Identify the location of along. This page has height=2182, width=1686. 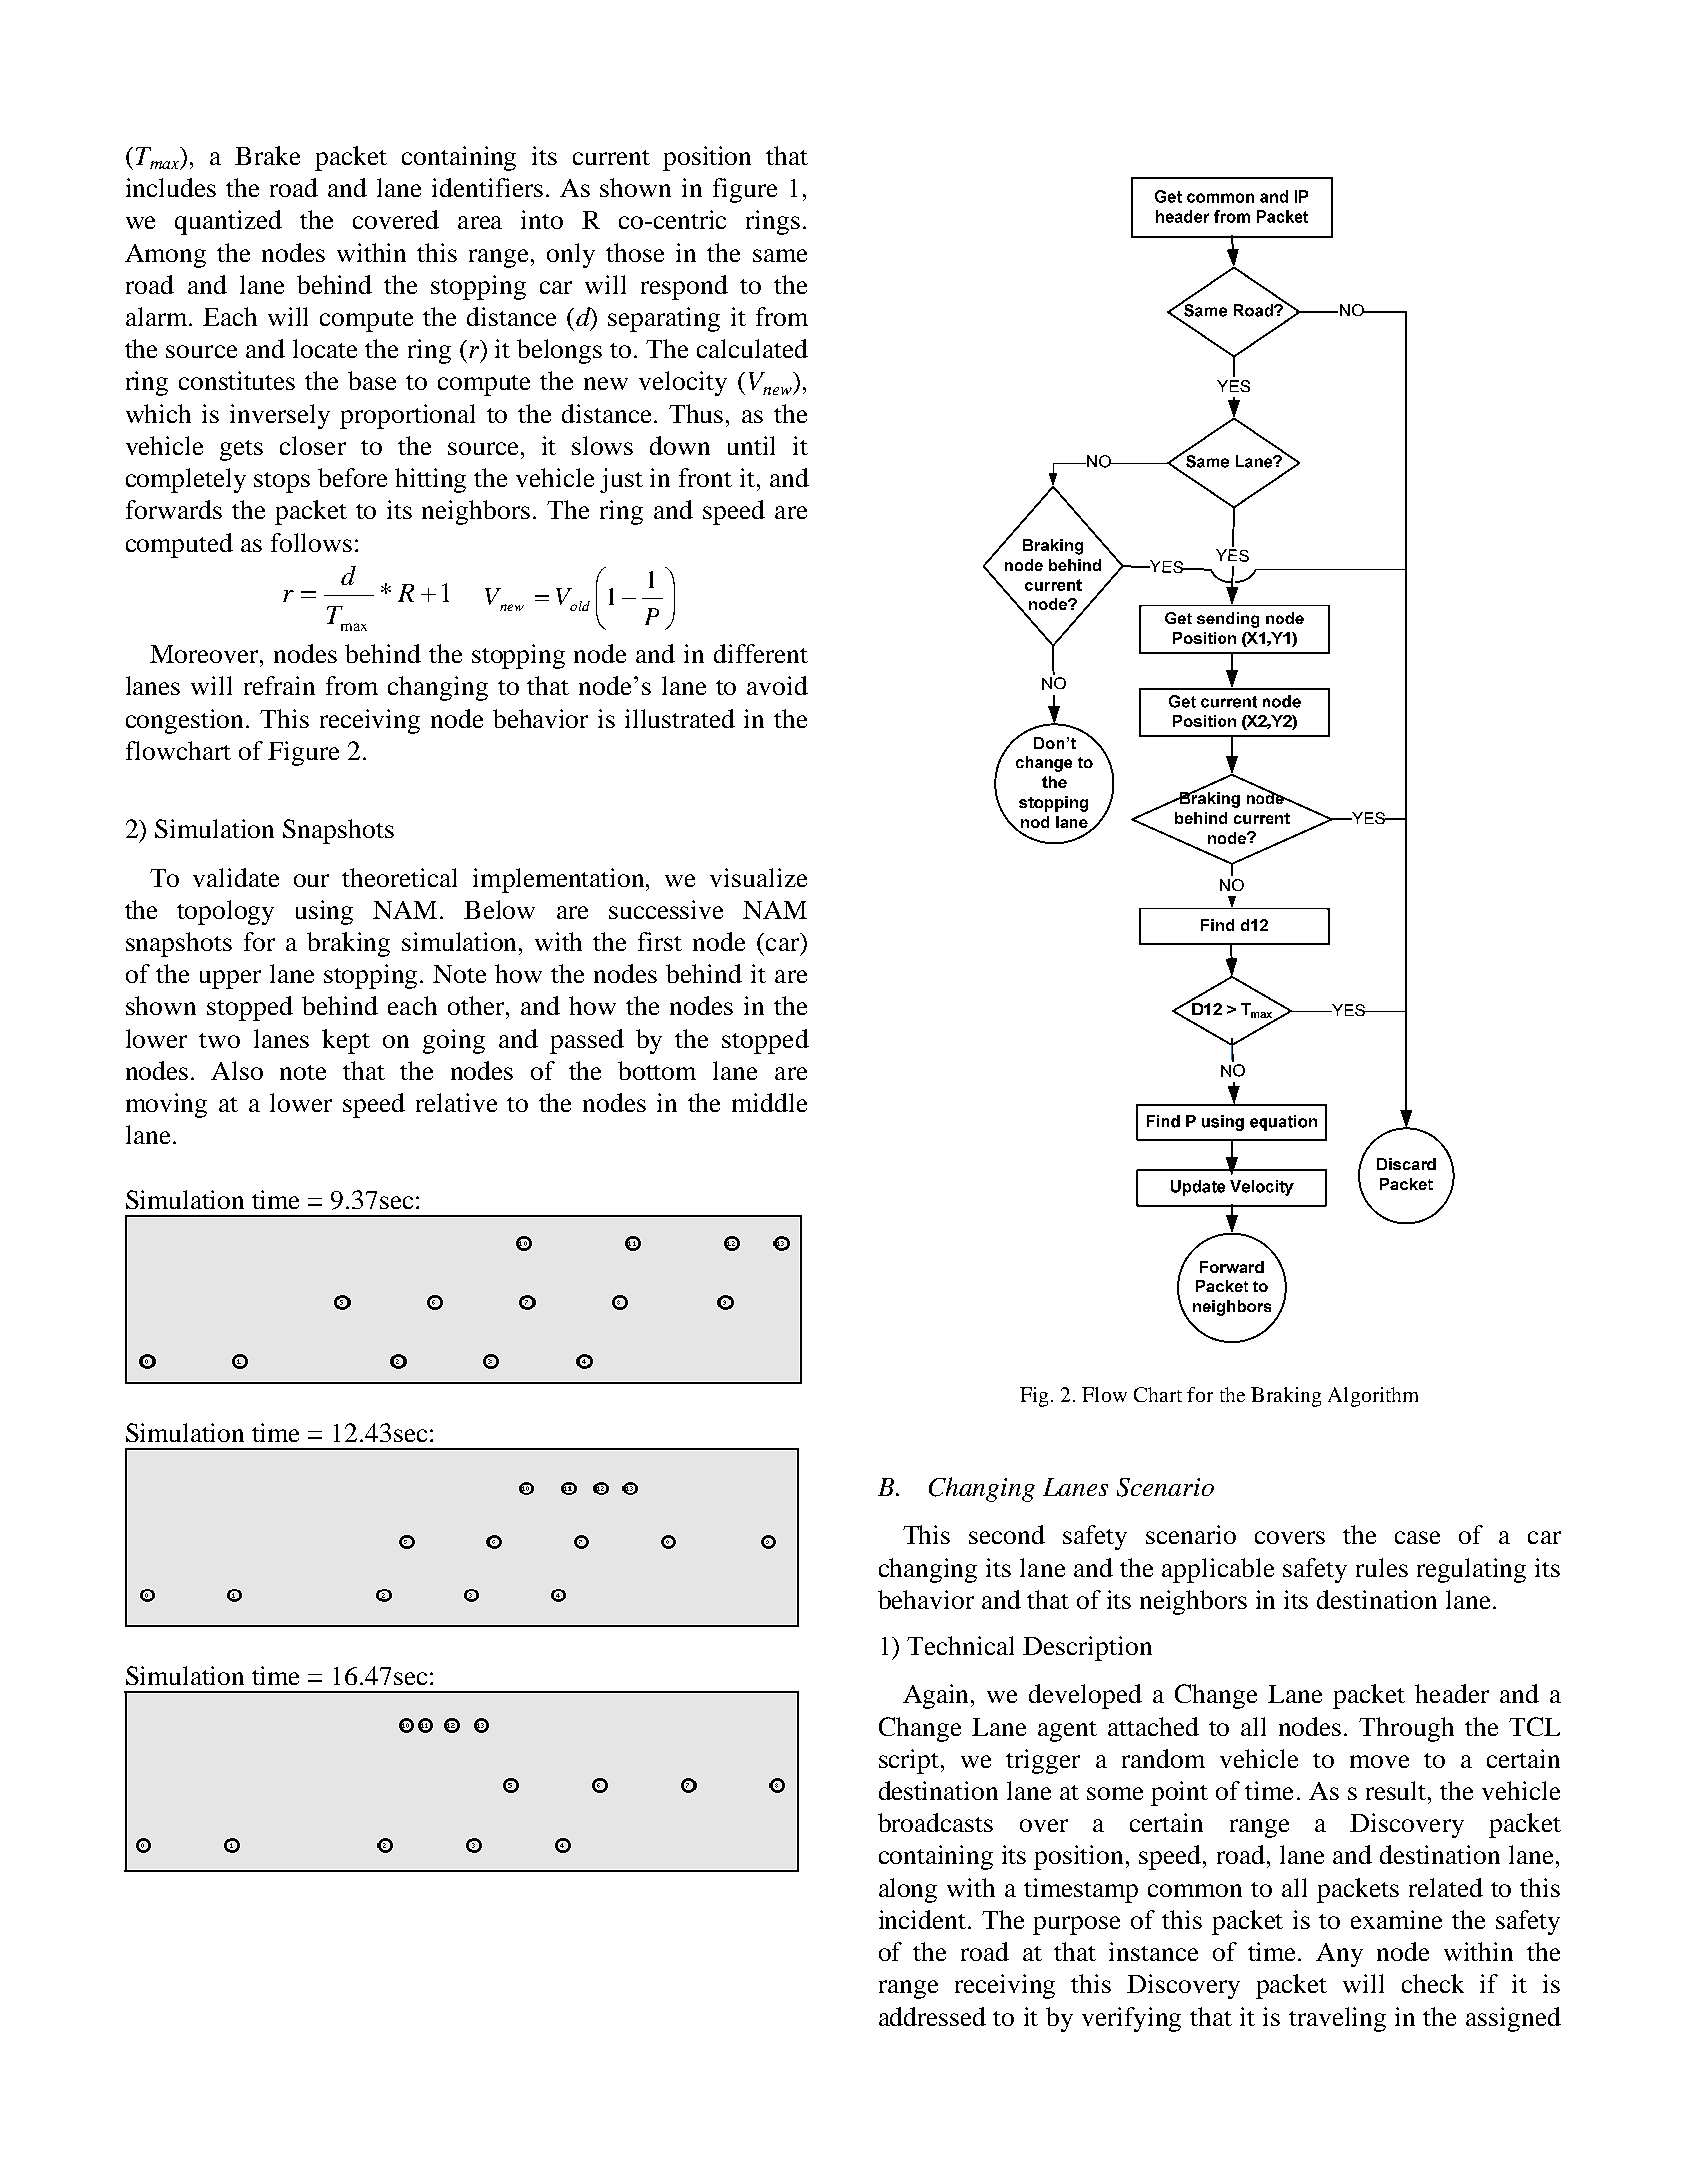
(908, 1890).
